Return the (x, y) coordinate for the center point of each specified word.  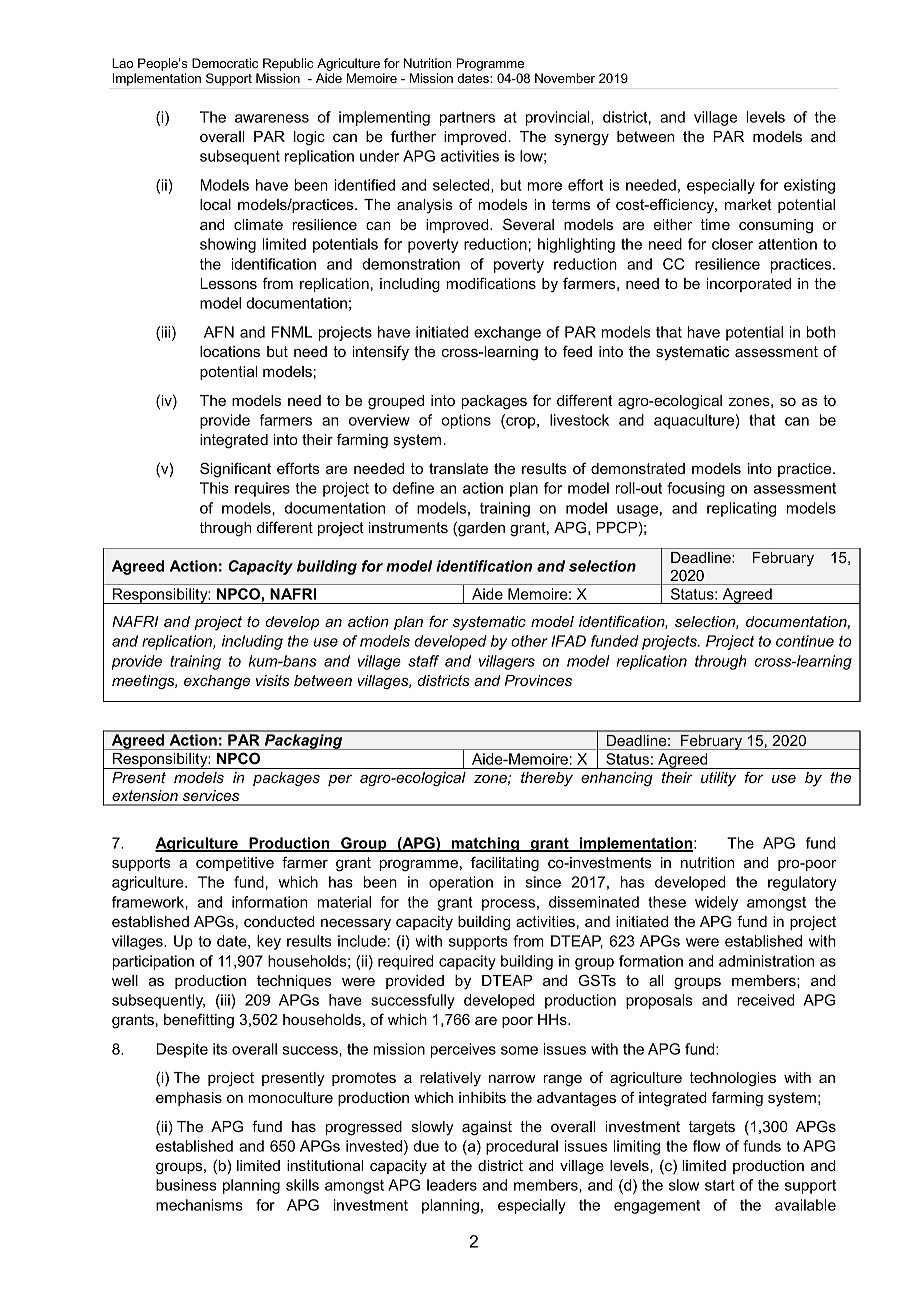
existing (809, 186)
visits (273, 680)
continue (805, 641)
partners (467, 119)
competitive (235, 864)
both (820, 332)
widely (716, 903)
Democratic (225, 63)
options (466, 421)
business (186, 1185)
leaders (452, 1185)
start (720, 1185)
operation (461, 883)
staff (423, 661)
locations (230, 351)
